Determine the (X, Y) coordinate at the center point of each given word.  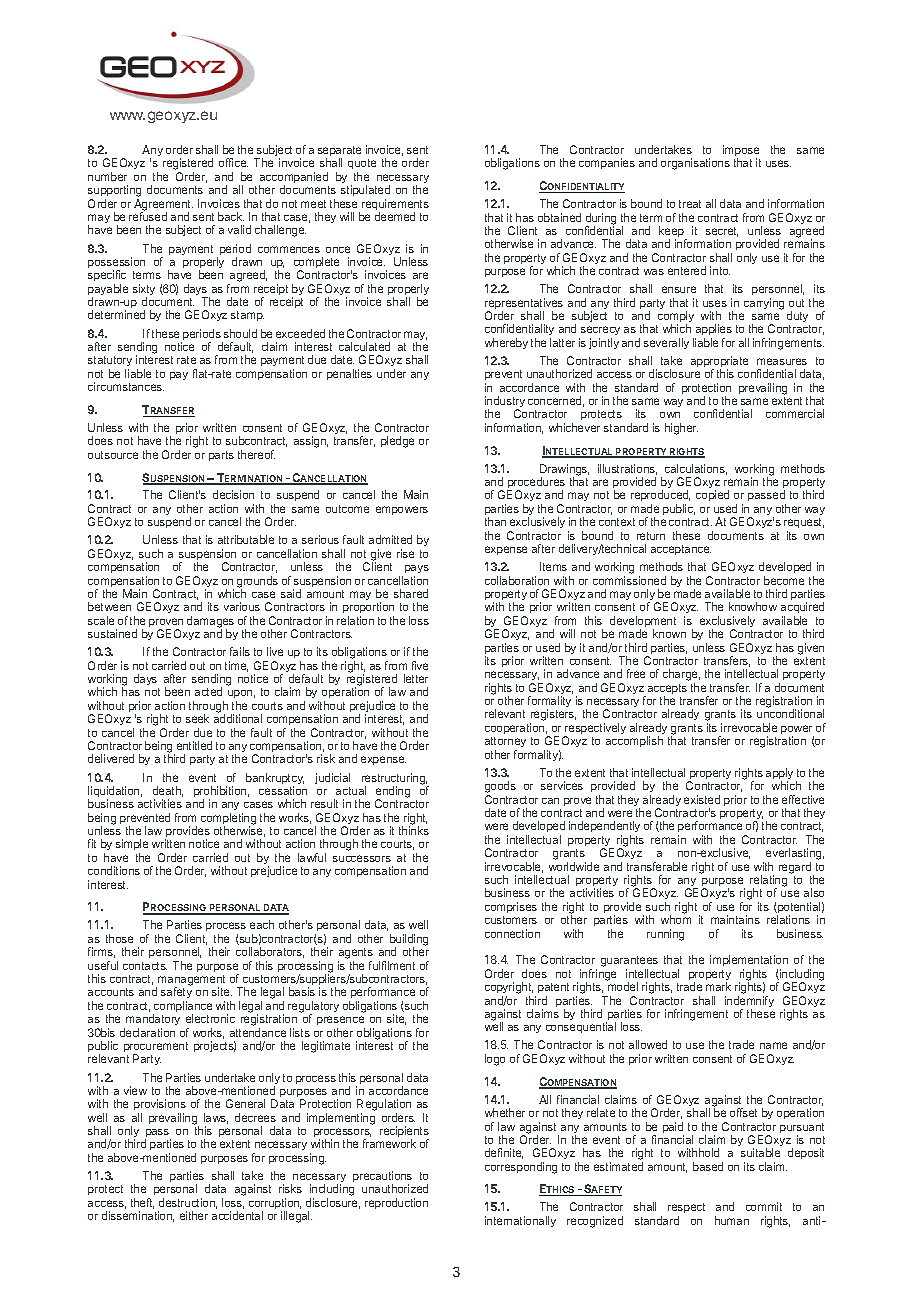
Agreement (163, 206)
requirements (395, 206)
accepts (666, 690)
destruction (188, 1203)
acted (208, 691)
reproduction (396, 1203)
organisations (695, 164)
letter (416, 678)
